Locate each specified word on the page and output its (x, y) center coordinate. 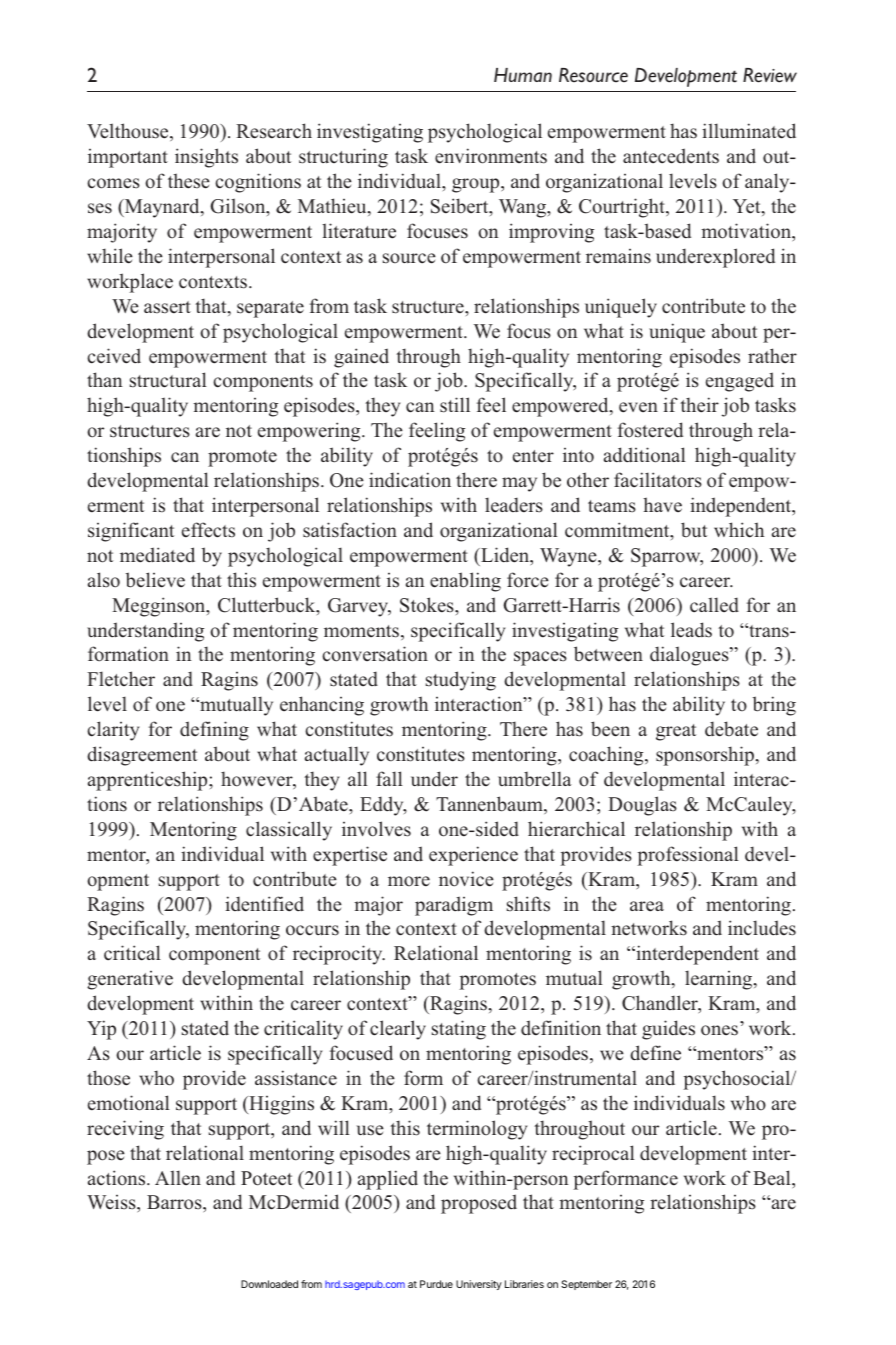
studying (461, 681)
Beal (773, 1178)
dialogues (690, 656)
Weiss (112, 1204)
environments (491, 156)
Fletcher (121, 679)
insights (206, 158)
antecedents (671, 156)
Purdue (436, 1284)
